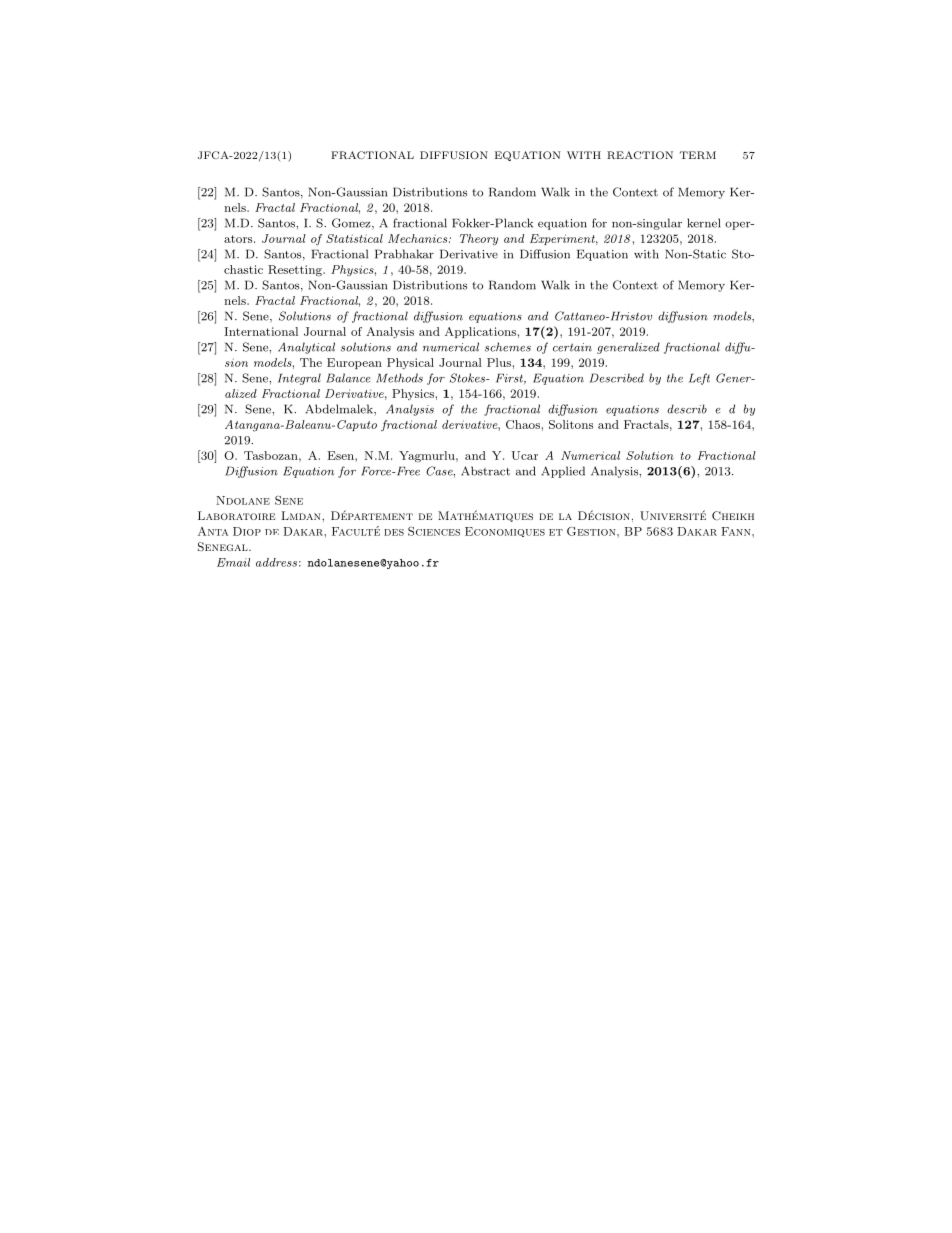 Image resolution: width=952 pixels, height=1233 pixels. I want to click on Analytical, so click(306, 348).
